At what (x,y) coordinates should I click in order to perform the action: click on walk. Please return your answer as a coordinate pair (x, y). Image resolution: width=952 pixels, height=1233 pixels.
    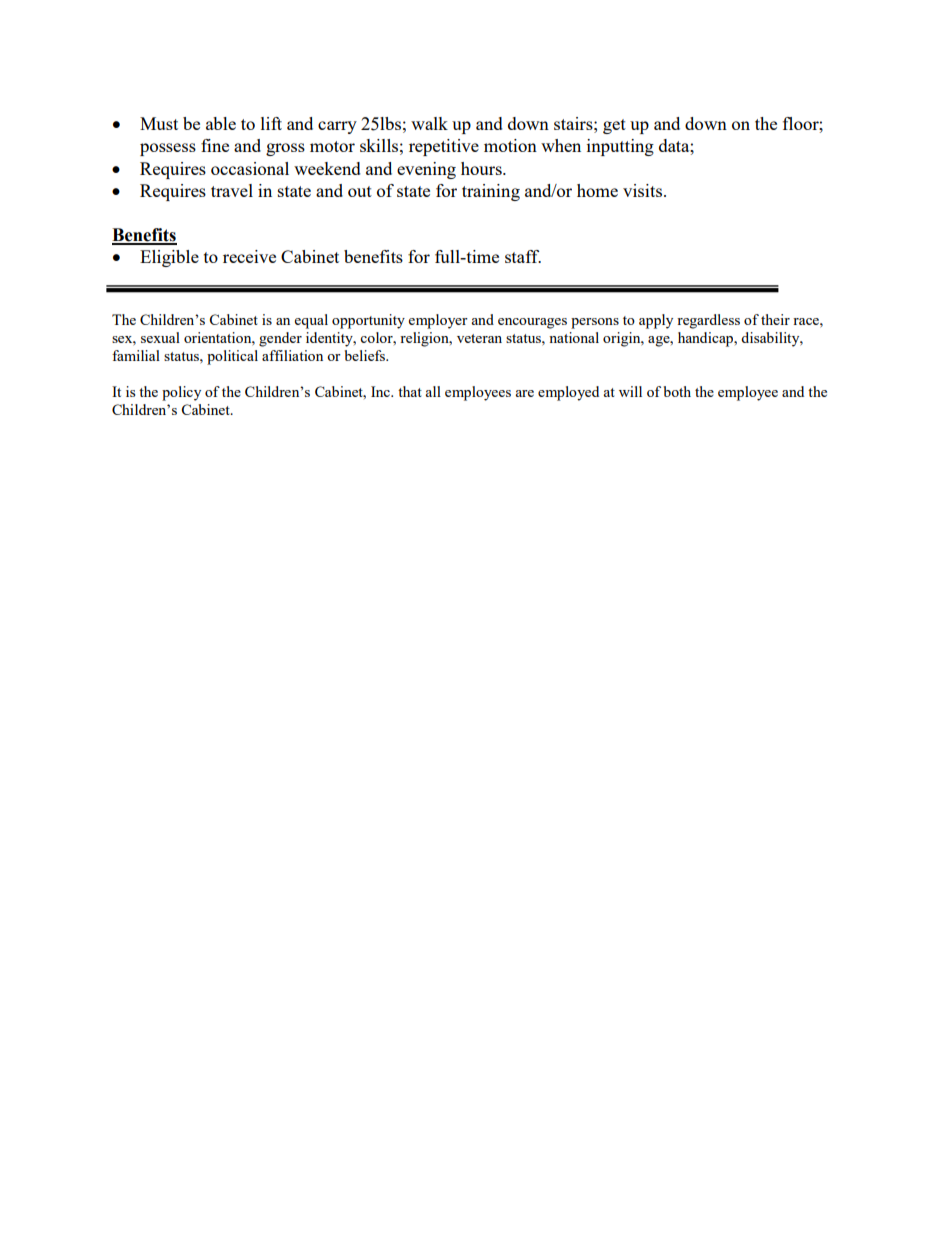
    Looking at the image, I should click on (429, 123).
